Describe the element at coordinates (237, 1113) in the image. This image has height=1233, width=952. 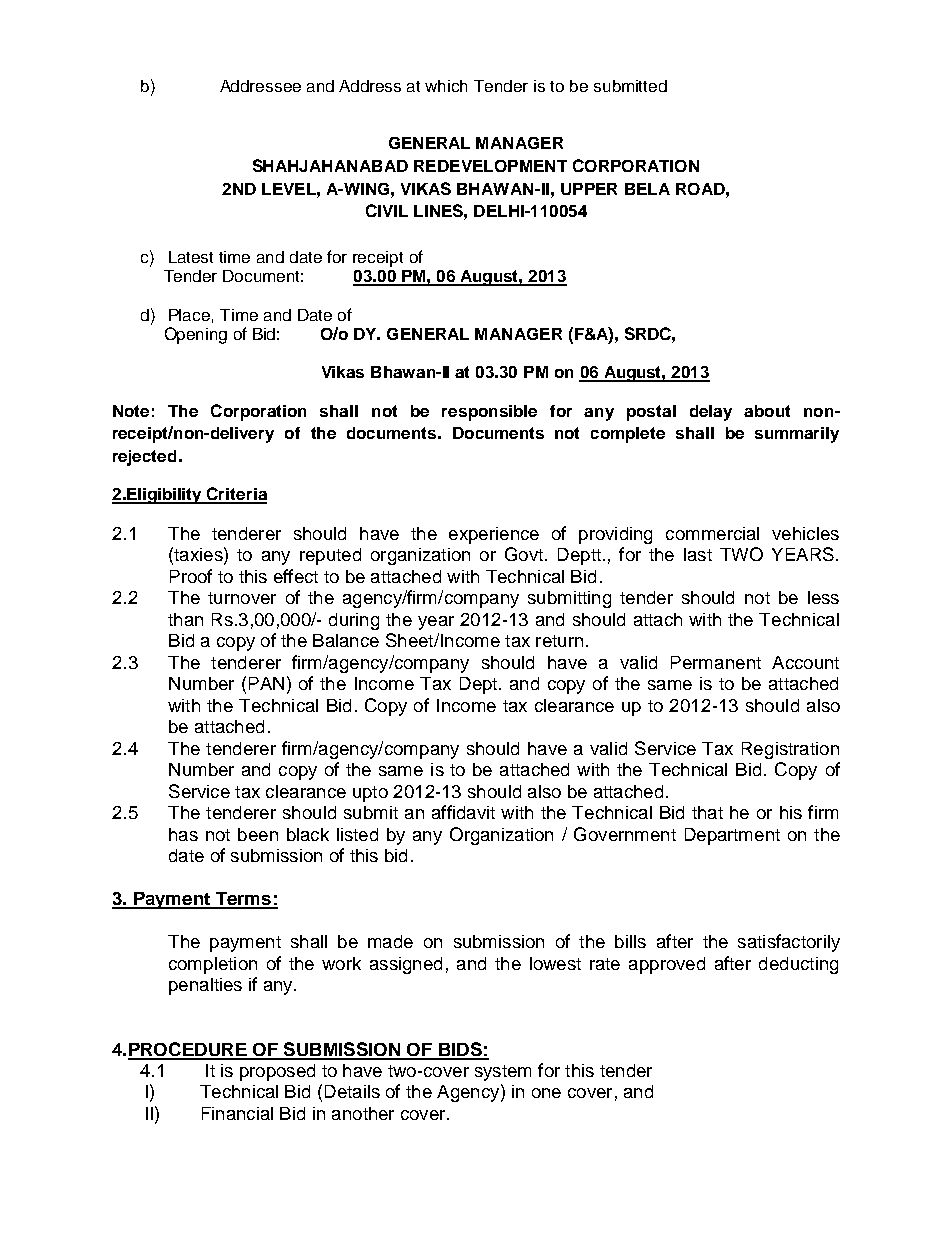
I see `Financial` at that location.
